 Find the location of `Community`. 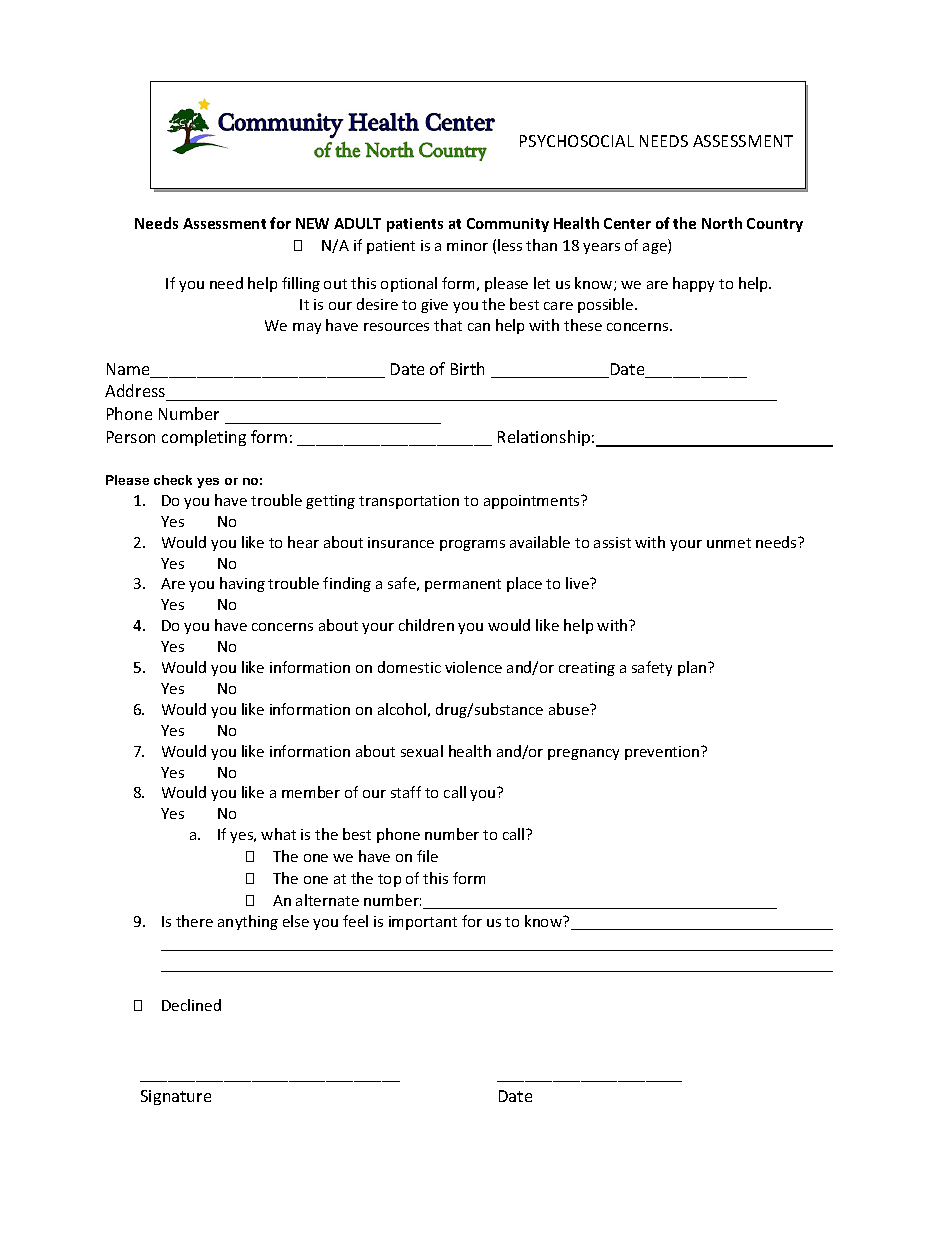

Community is located at coordinates (508, 225).
